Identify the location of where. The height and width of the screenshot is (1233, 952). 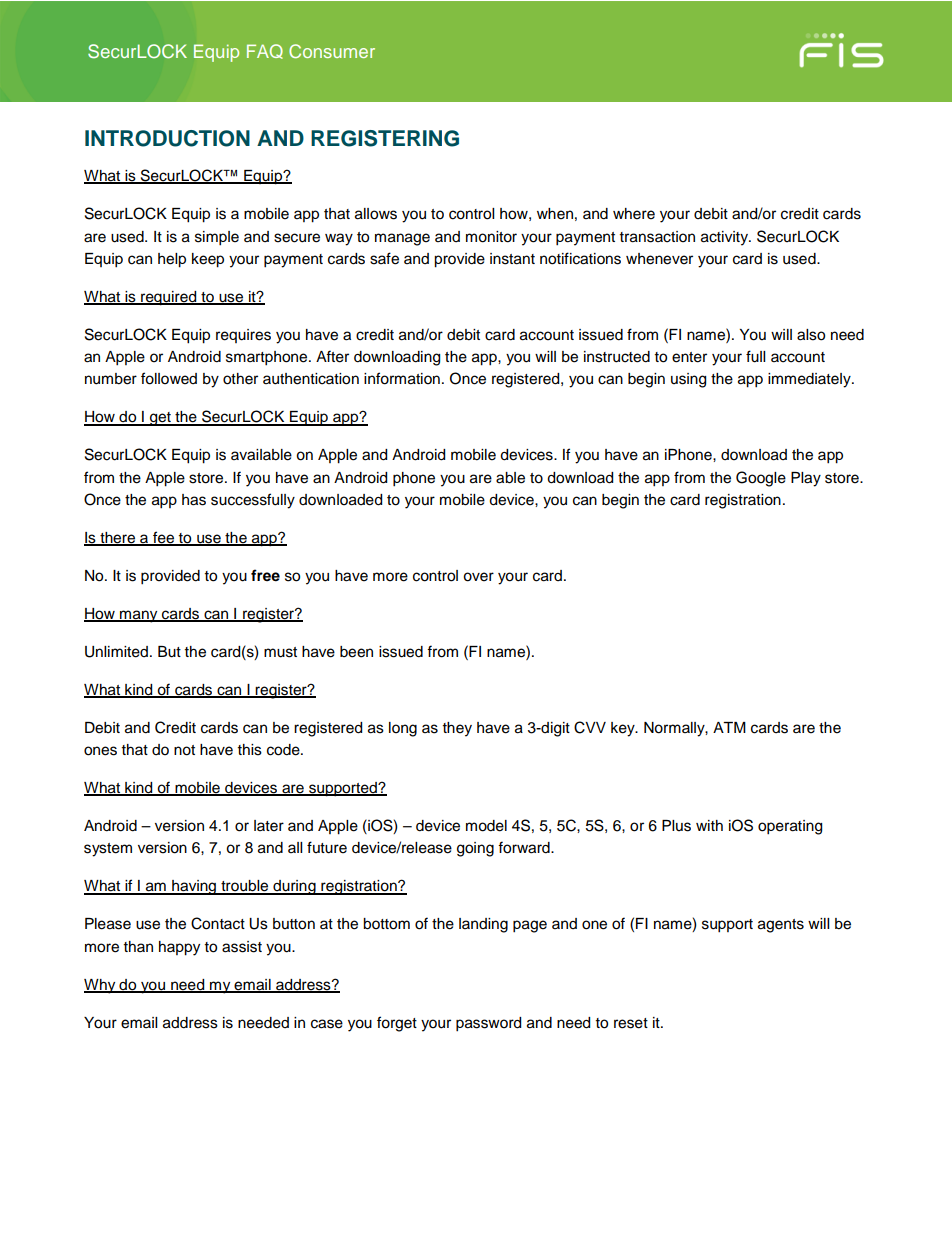
(634, 214).
